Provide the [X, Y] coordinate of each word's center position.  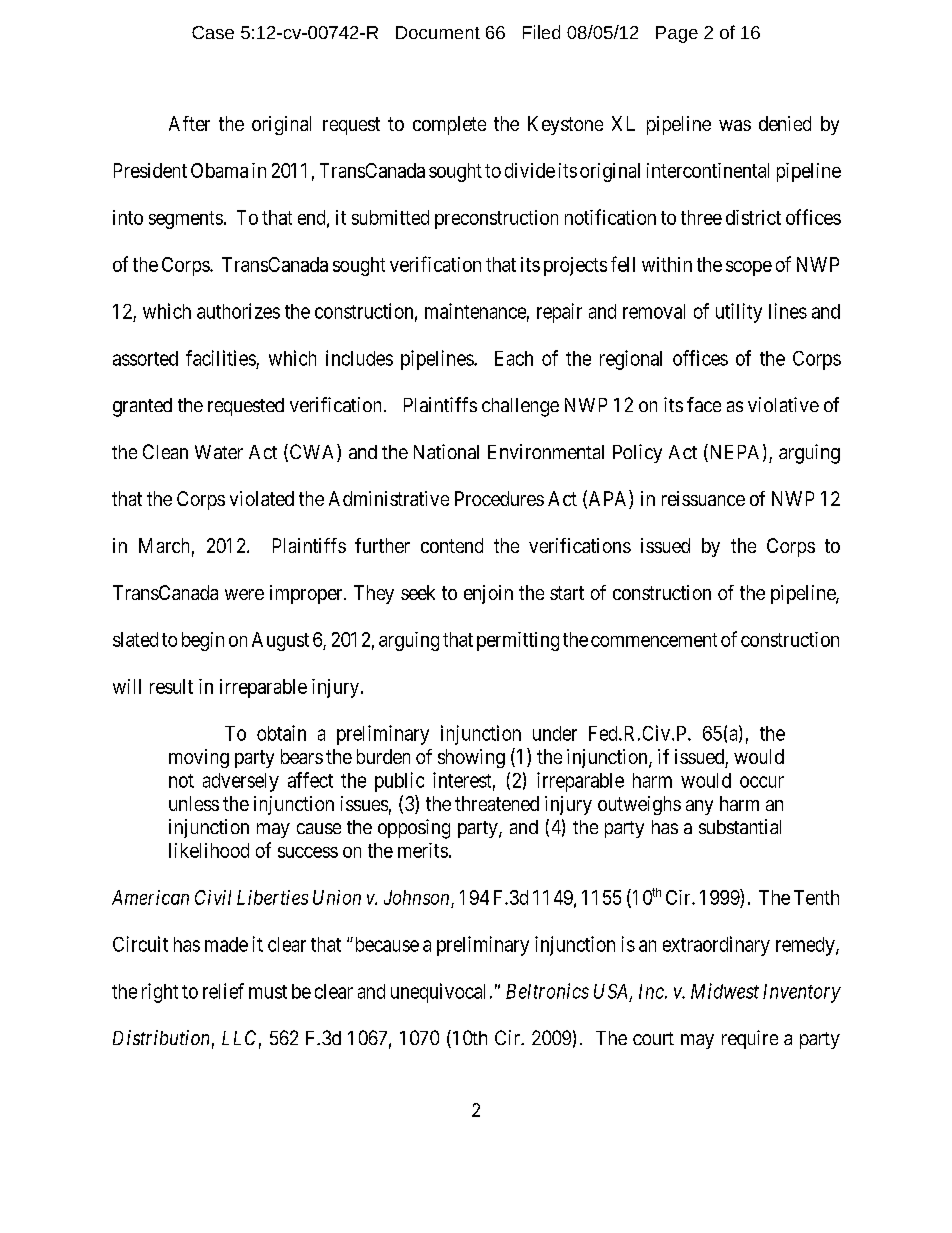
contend [452, 545]
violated [262, 498]
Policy [637, 453]
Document [438, 32]
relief [223, 991]
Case [213, 32]
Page [677, 34]
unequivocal [438, 993]
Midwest [725, 991]
